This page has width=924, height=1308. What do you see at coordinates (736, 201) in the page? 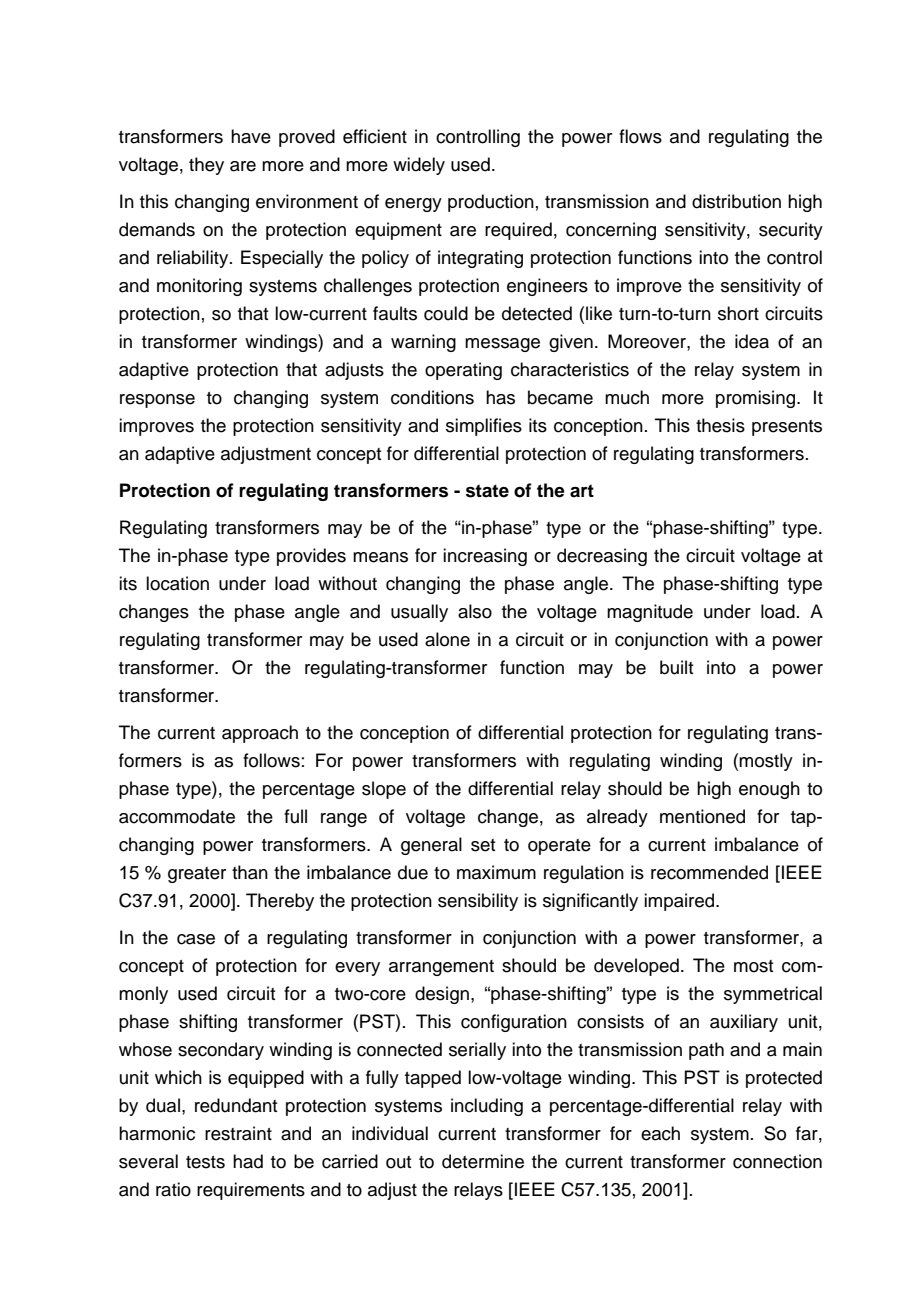
I see `distribution` at bounding box center [736, 201].
